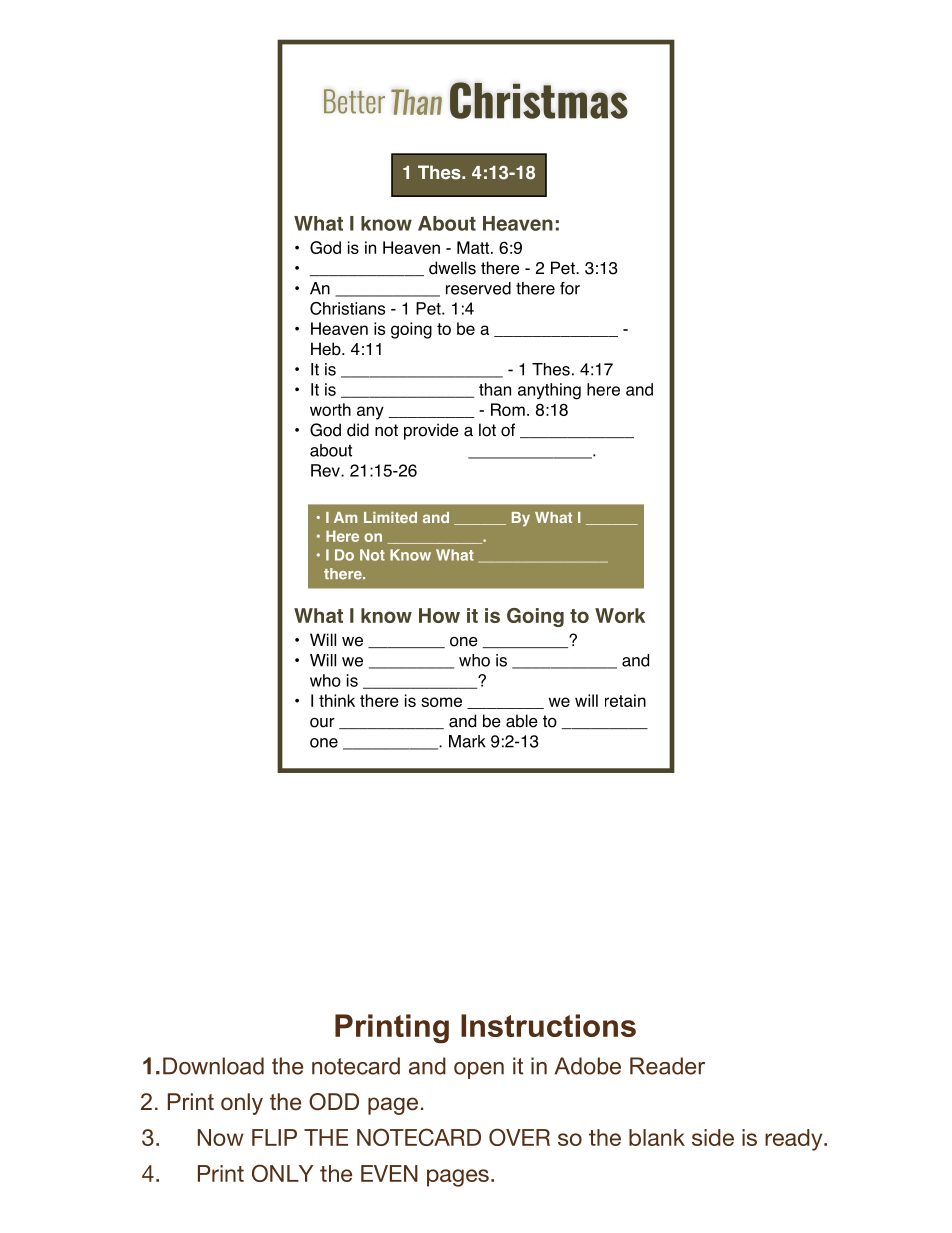 This screenshot has height=1233, width=952. I want to click on Christians, so click(347, 308).
